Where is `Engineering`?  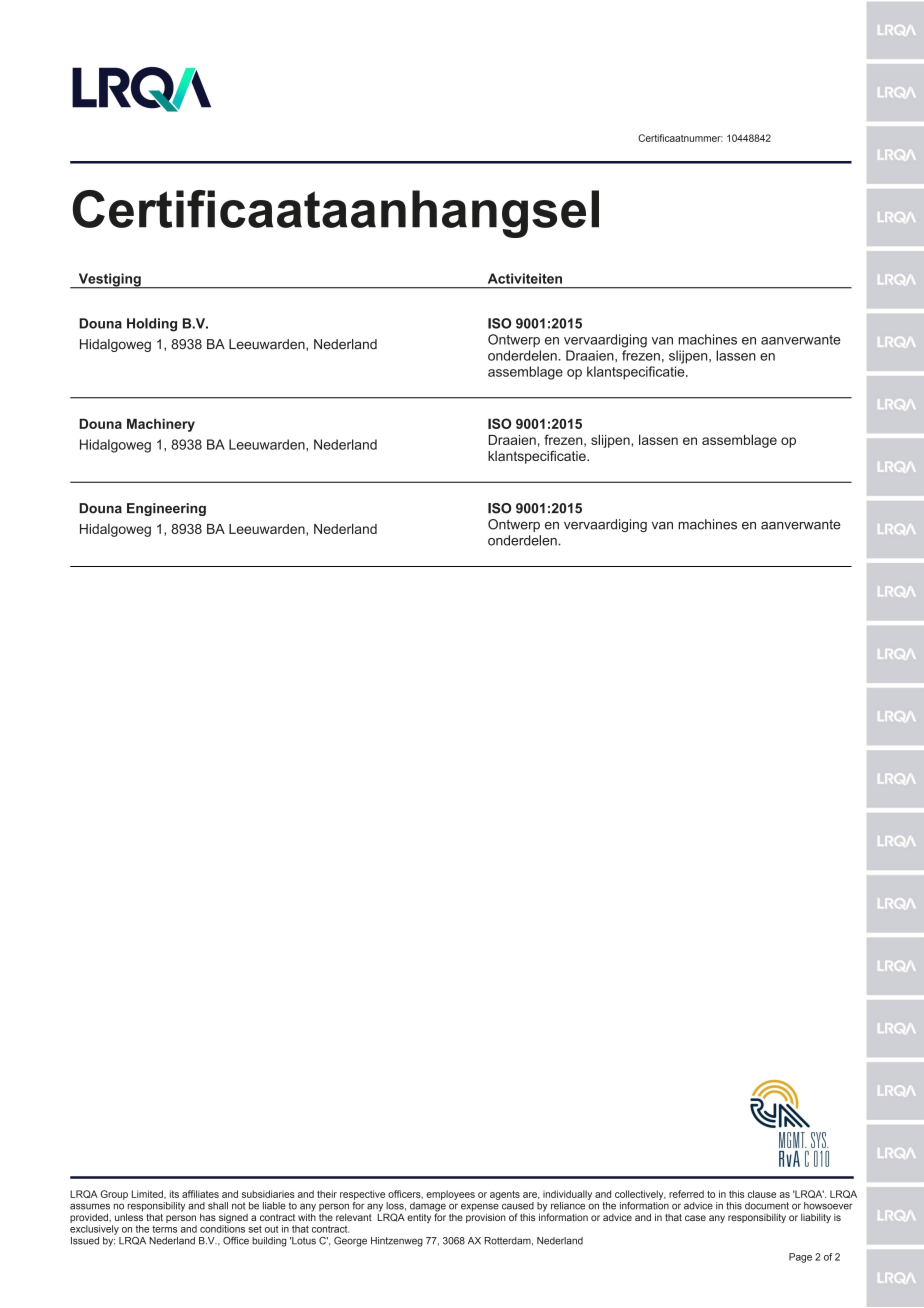 Engineering is located at coordinates (166, 509).
